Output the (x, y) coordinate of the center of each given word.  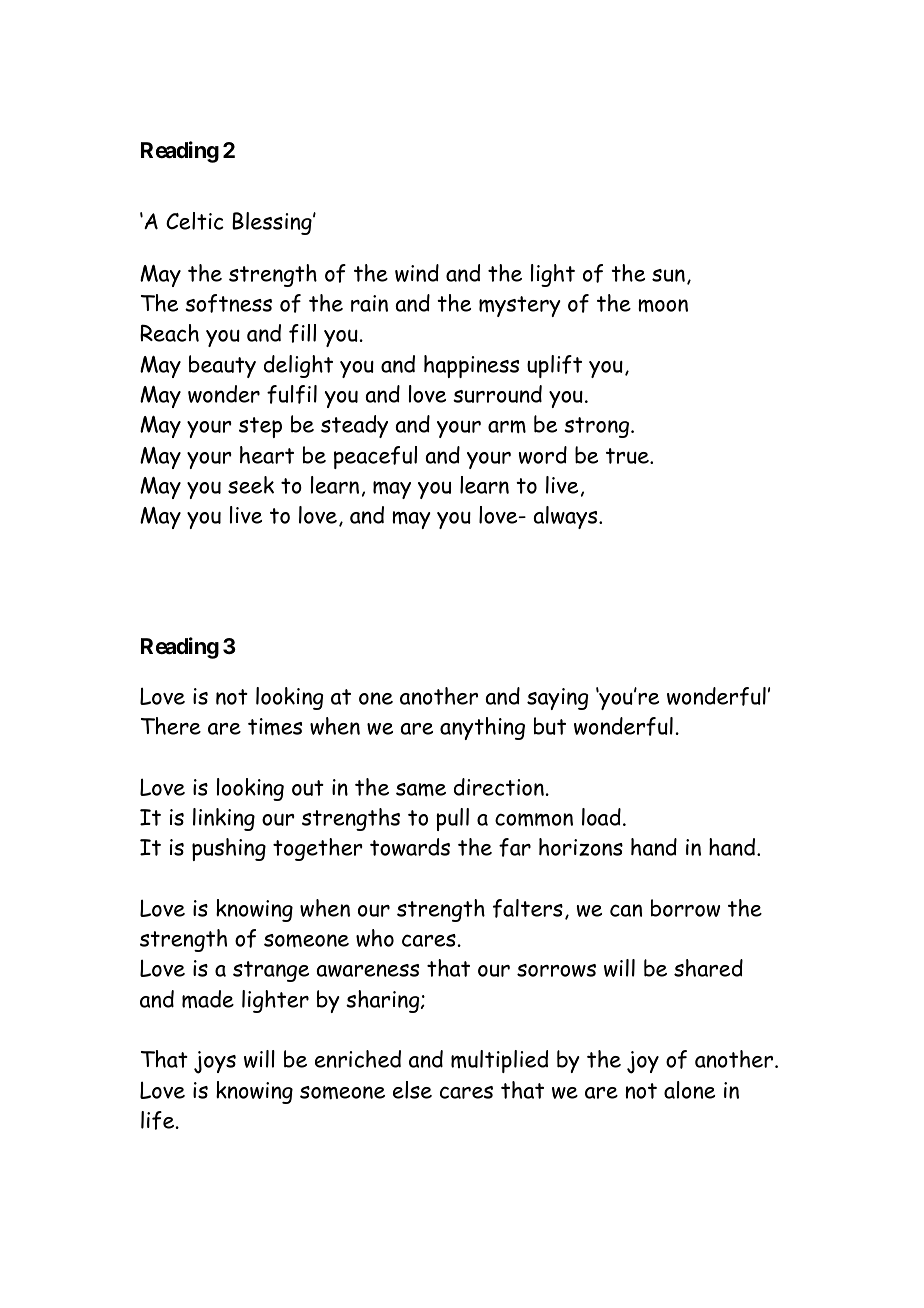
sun (668, 275)
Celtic (195, 221)
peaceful (375, 457)
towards (410, 847)
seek (251, 485)
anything (482, 728)
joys (215, 1062)
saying (557, 699)
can (626, 910)
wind (417, 273)
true (628, 456)
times (275, 727)
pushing (229, 849)
